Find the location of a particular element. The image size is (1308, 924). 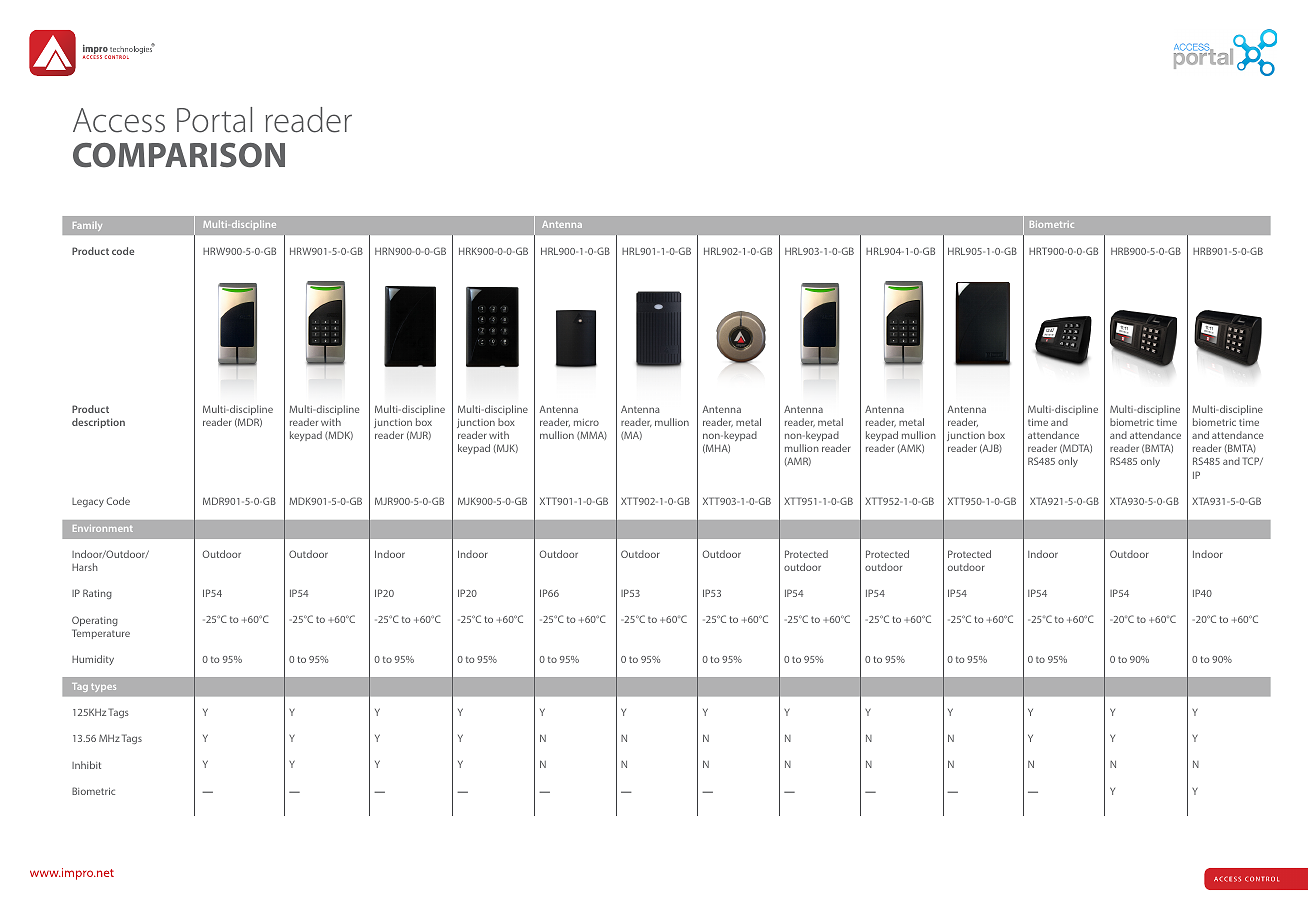

description is located at coordinates (98, 423).
